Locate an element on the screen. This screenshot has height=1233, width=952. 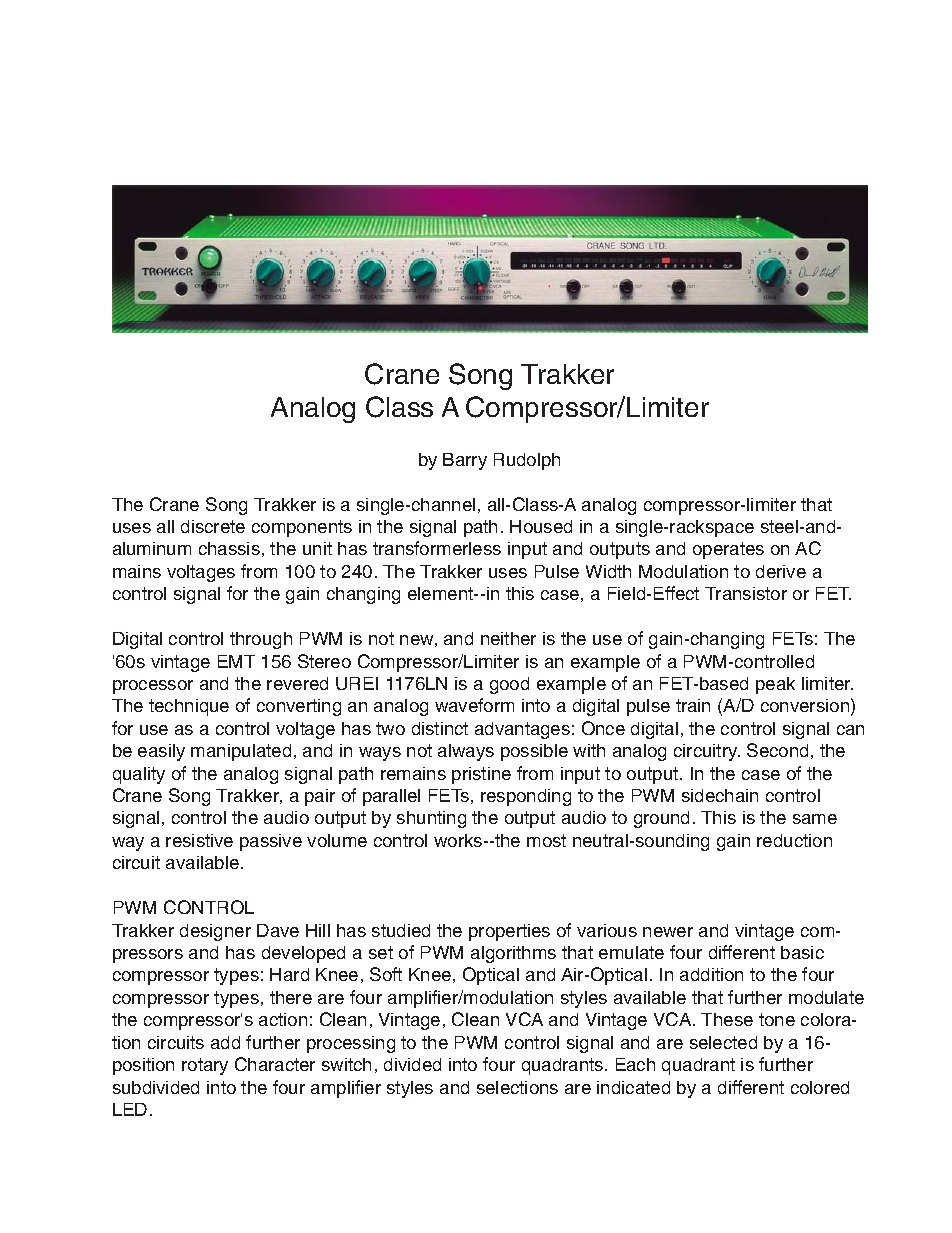
Barry is located at coordinates (465, 461).
